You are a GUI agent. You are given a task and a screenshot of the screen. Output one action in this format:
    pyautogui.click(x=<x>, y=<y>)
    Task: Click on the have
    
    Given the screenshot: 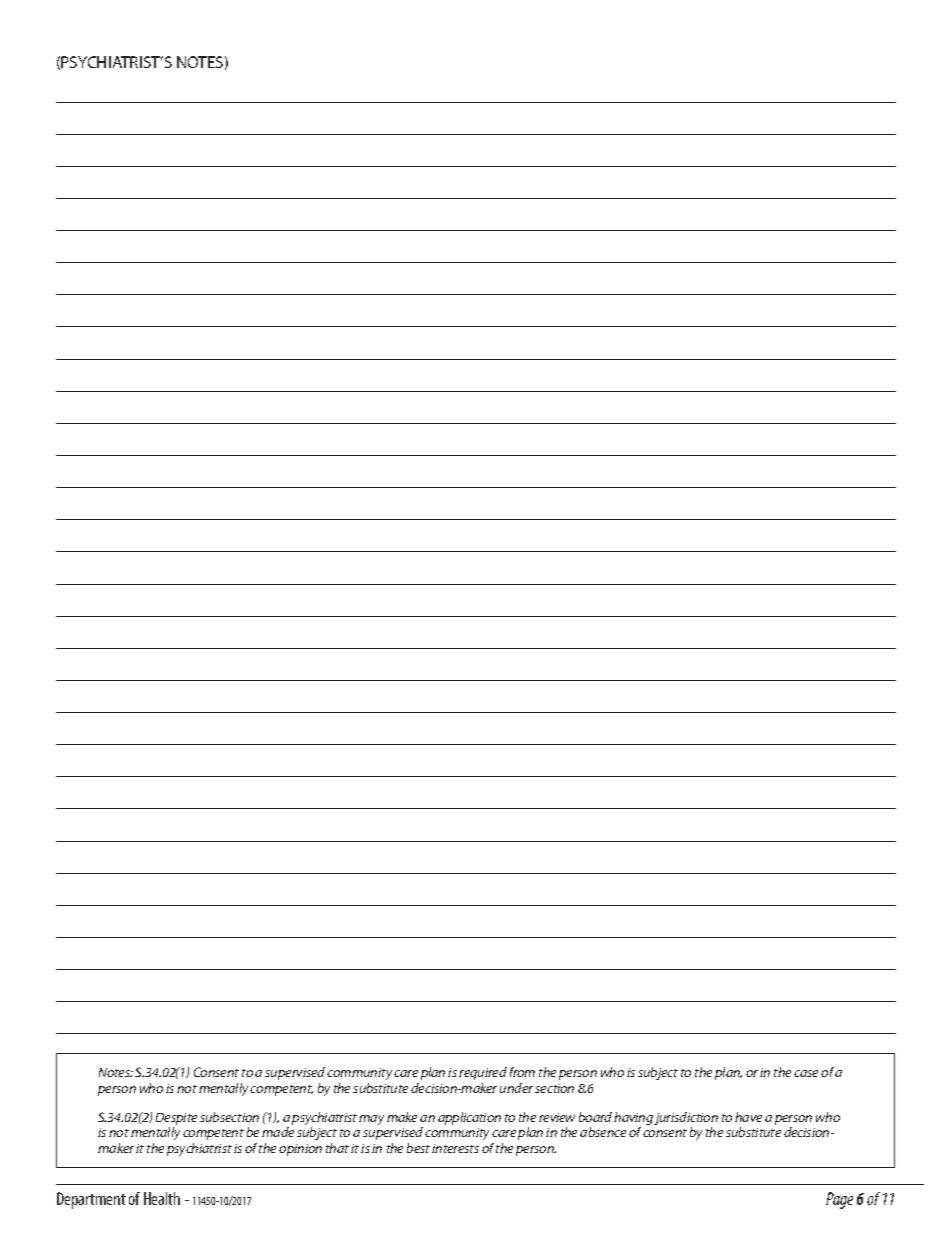 What is the action you would take?
    pyautogui.click(x=748, y=1117)
